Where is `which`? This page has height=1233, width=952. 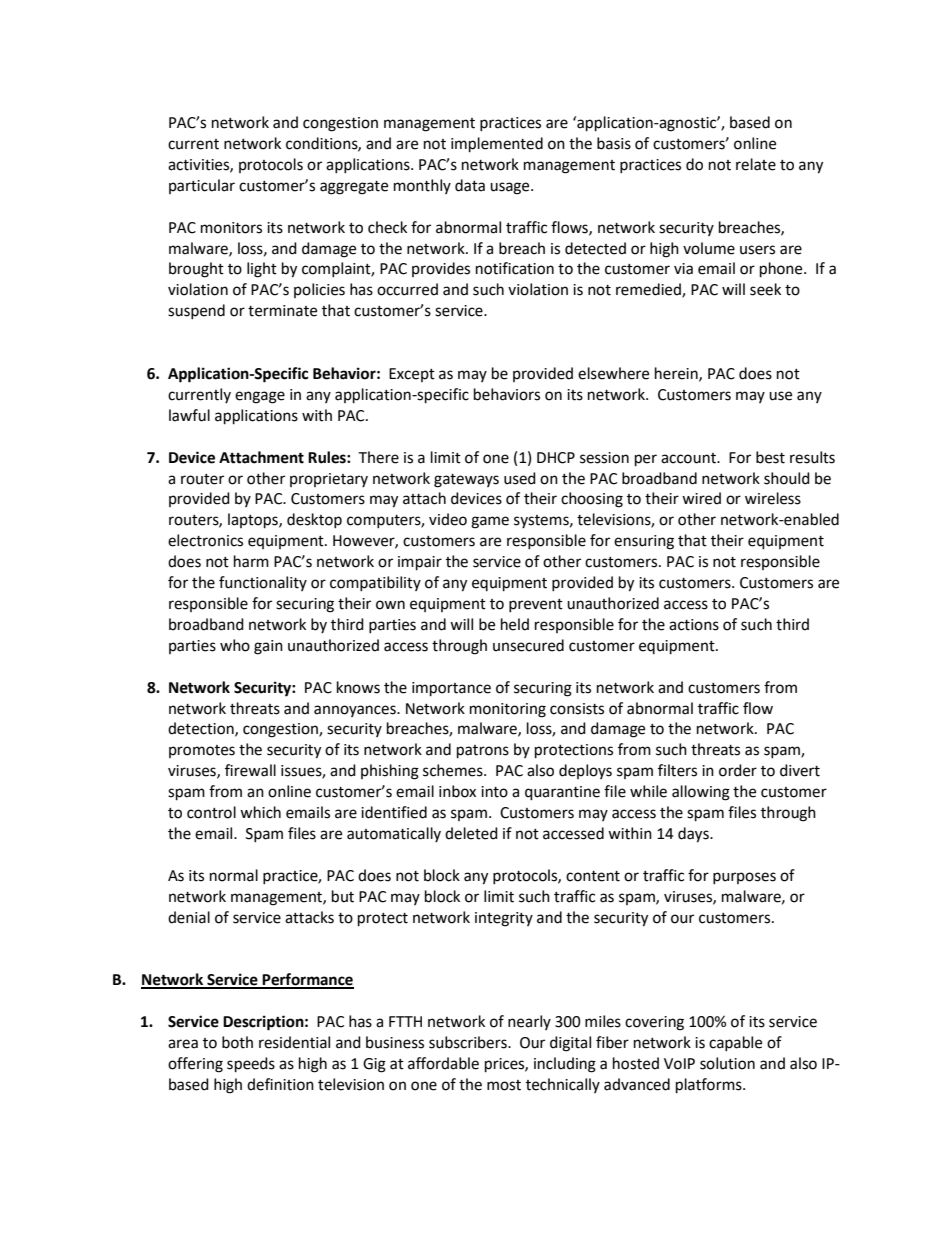 which is located at coordinates (260, 812).
